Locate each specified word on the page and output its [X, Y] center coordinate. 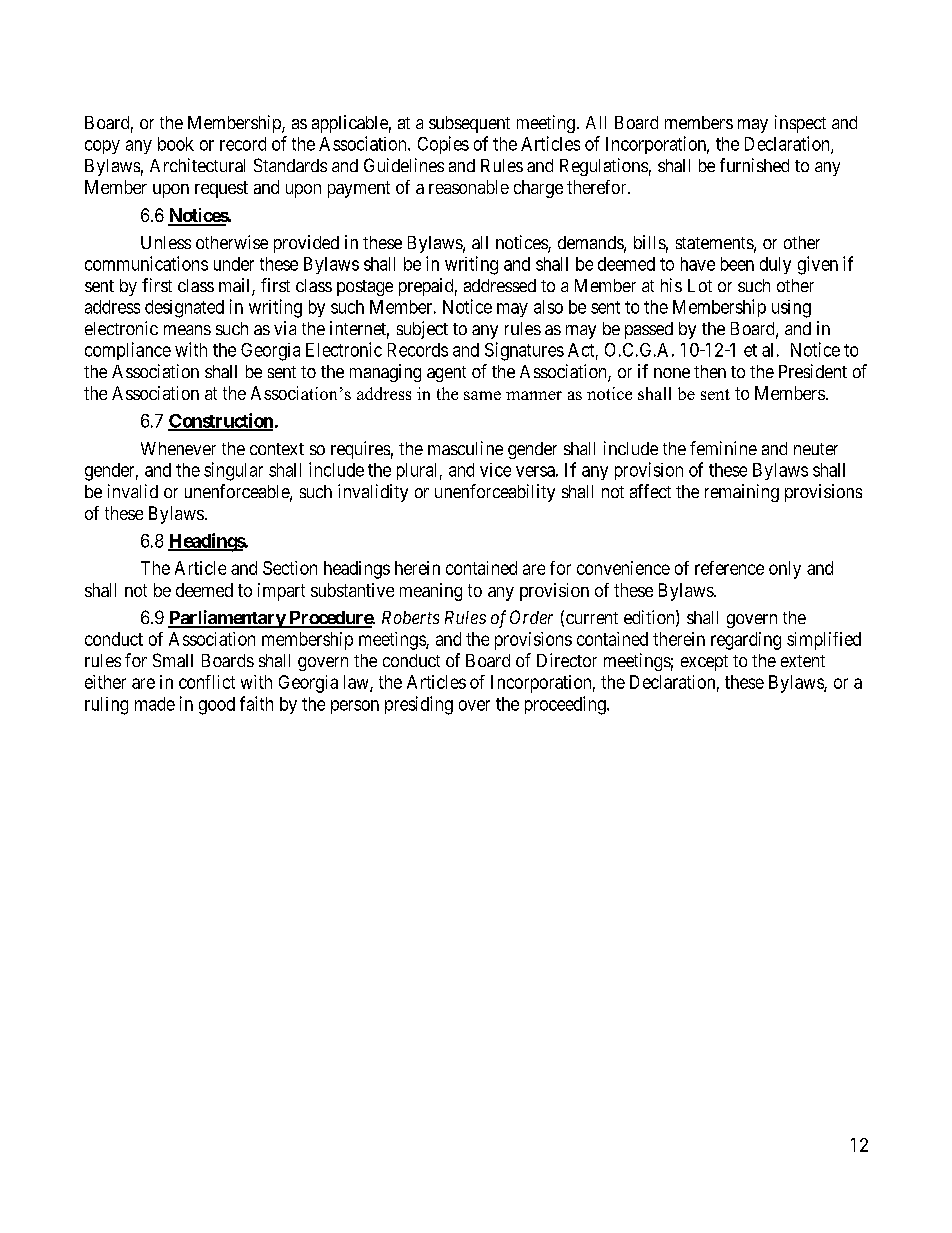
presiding [419, 705]
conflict [207, 682]
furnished [754, 165]
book [176, 144]
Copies [443, 145]
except [704, 663]
